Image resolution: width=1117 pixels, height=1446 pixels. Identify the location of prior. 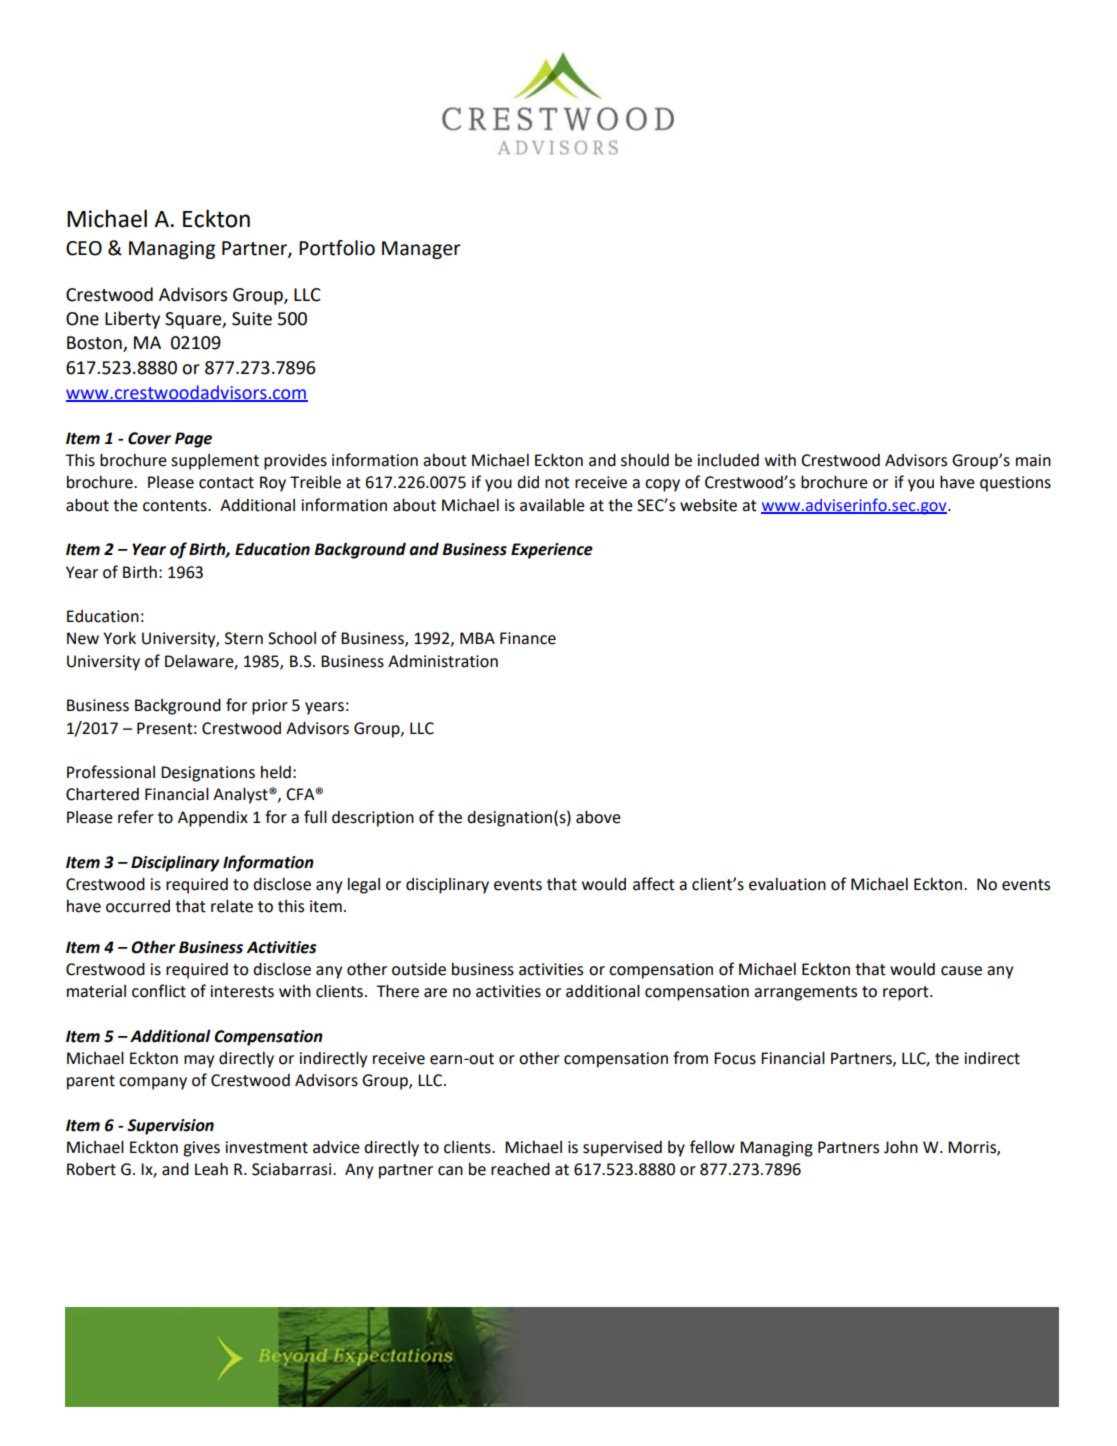
(270, 707).
